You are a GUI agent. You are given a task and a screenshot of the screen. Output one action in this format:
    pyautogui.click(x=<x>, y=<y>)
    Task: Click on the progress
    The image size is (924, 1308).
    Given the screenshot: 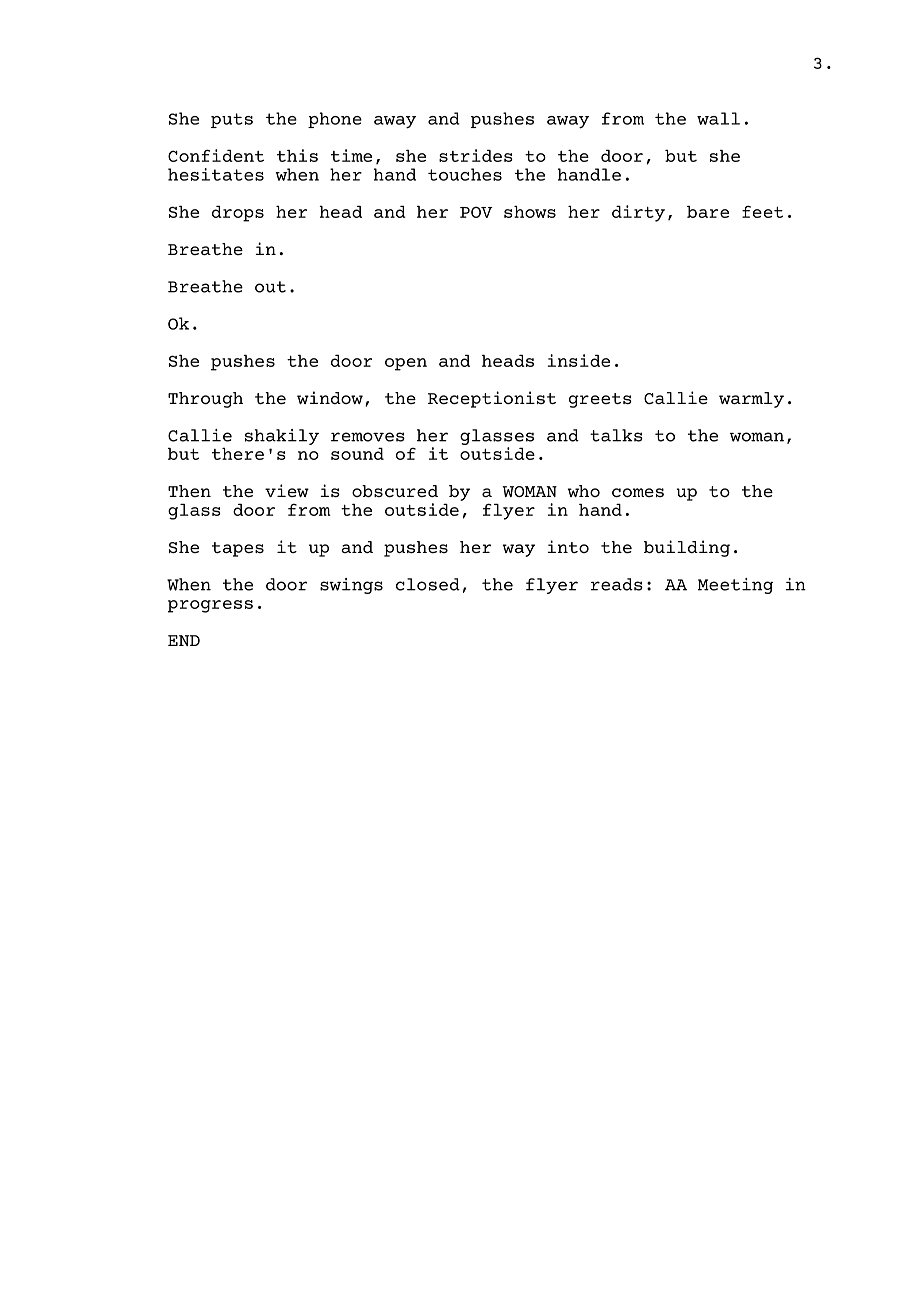 What is the action you would take?
    pyautogui.click(x=210, y=606)
